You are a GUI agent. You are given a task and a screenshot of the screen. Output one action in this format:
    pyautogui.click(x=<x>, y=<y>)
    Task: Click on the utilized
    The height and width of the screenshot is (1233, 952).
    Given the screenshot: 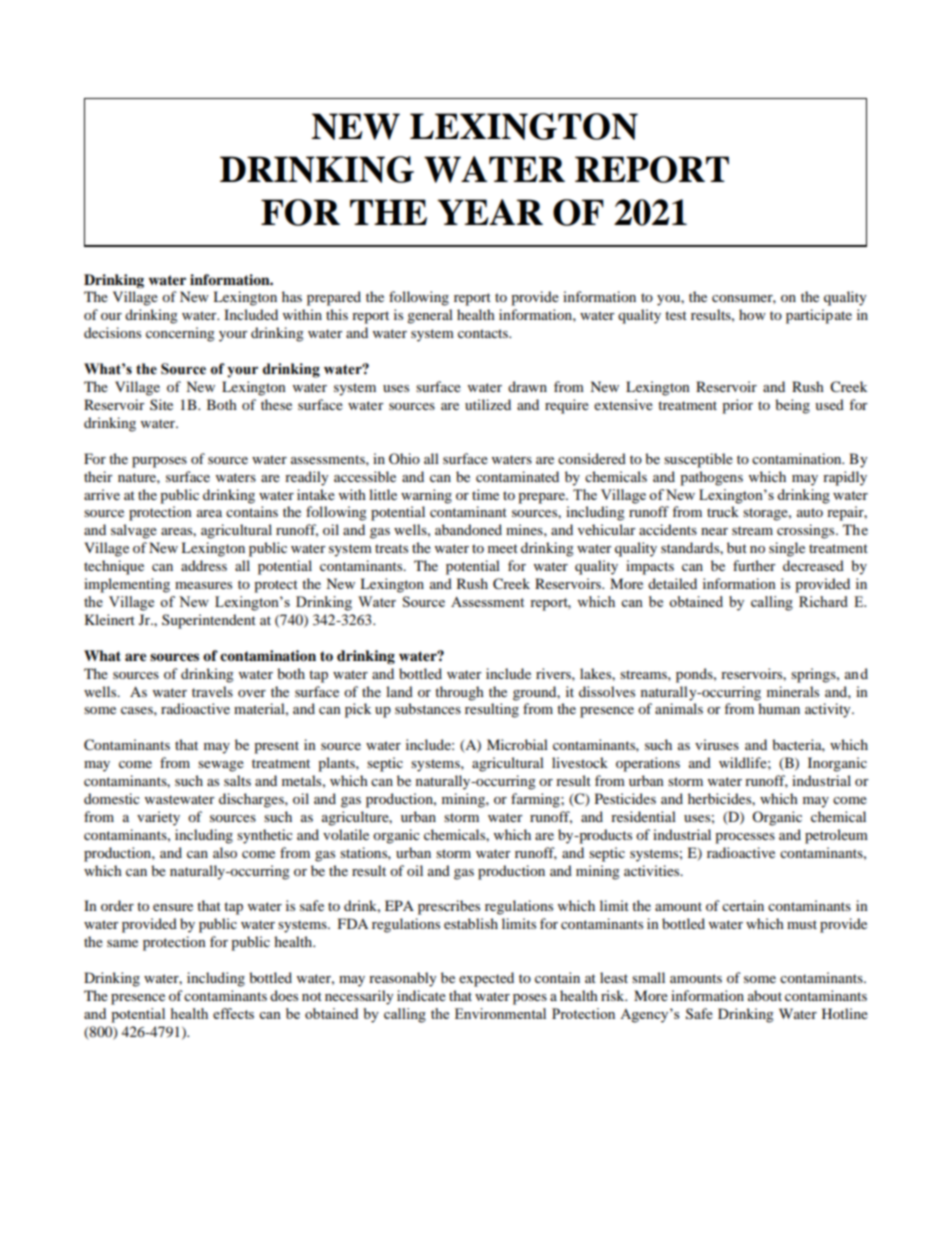 What is the action you would take?
    pyautogui.click(x=488, y=404)
